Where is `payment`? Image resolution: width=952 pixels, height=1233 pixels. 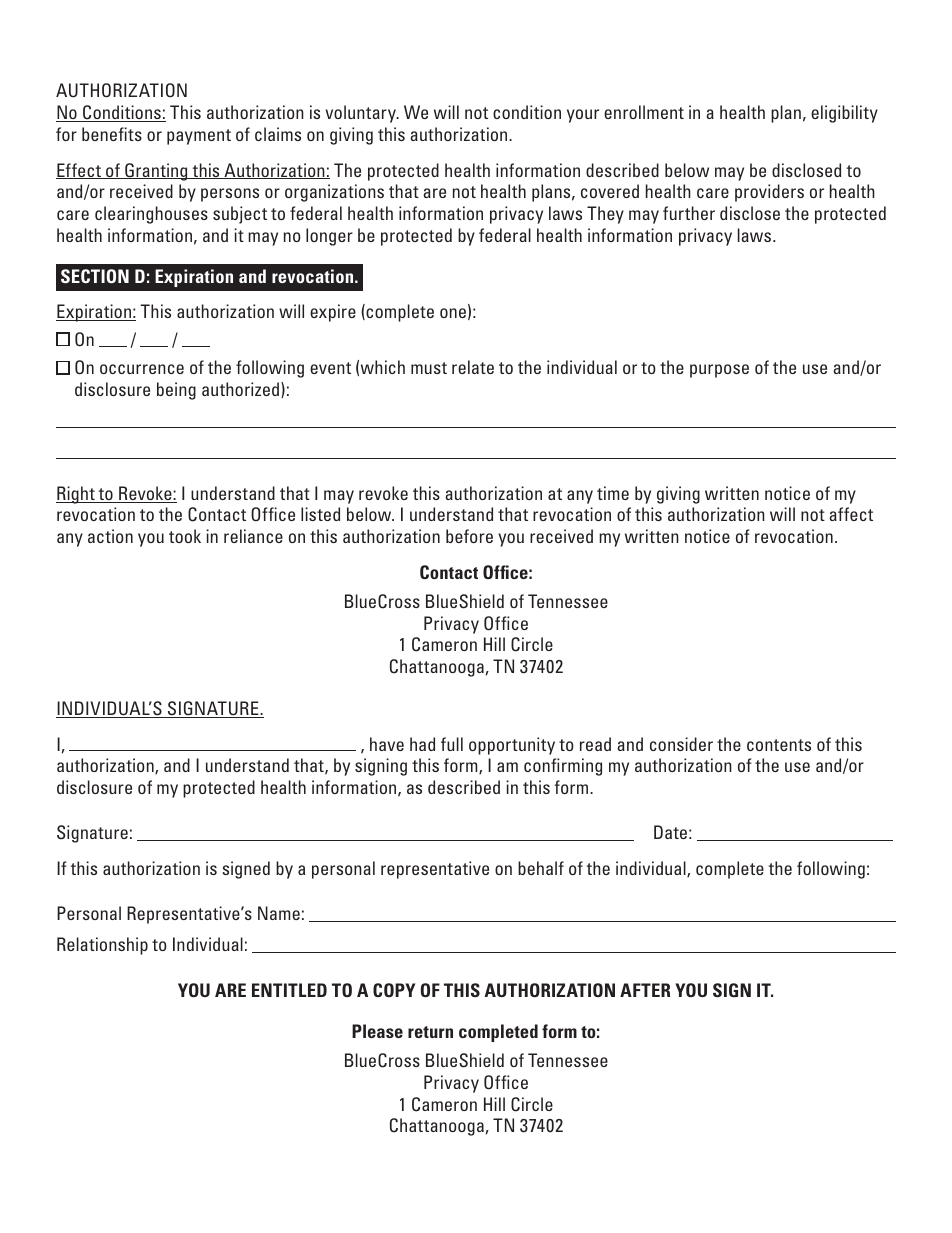
payment is located at coordinates (199, 137).
